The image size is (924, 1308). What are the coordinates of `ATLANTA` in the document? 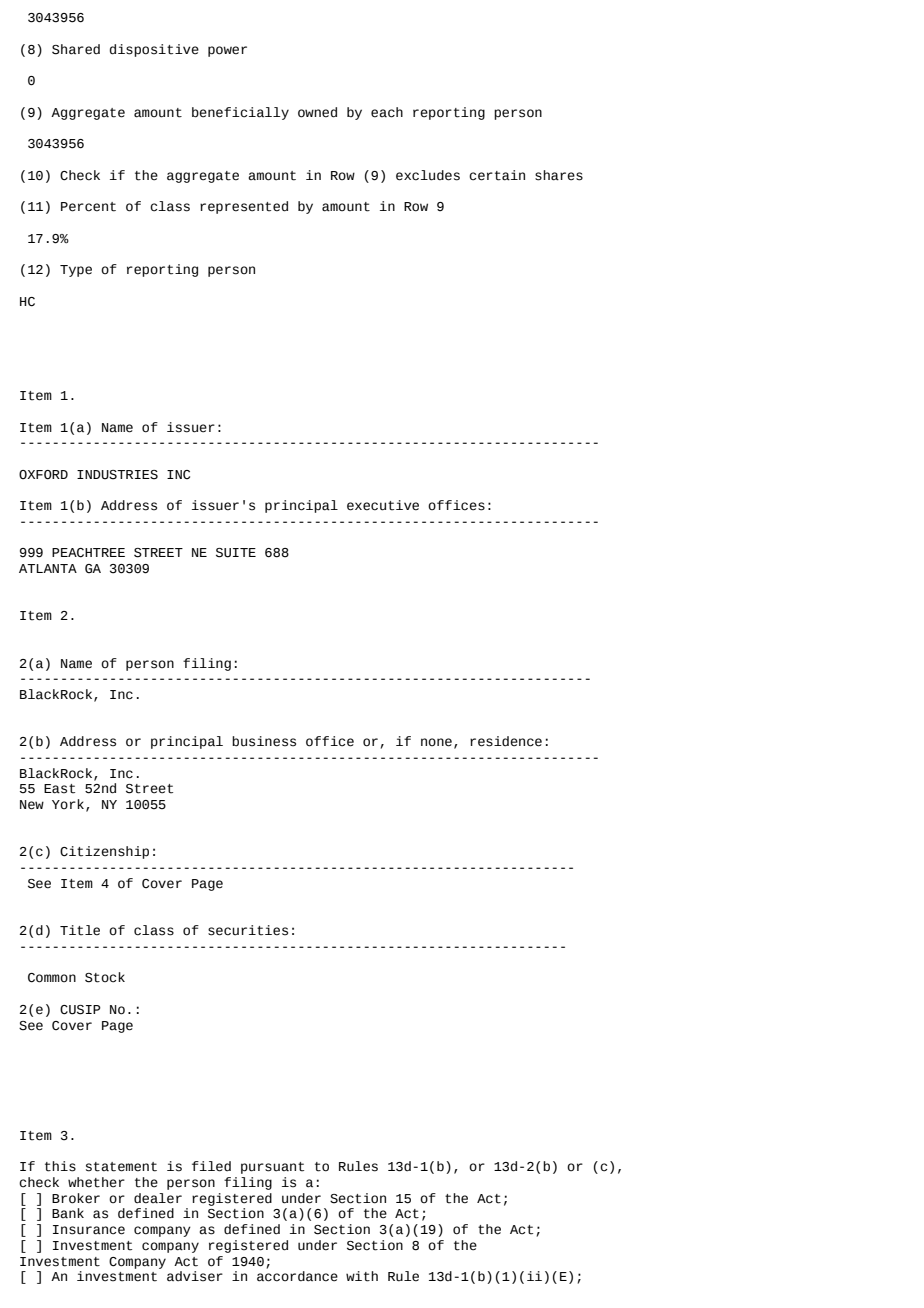 It's located at (48, 568).
